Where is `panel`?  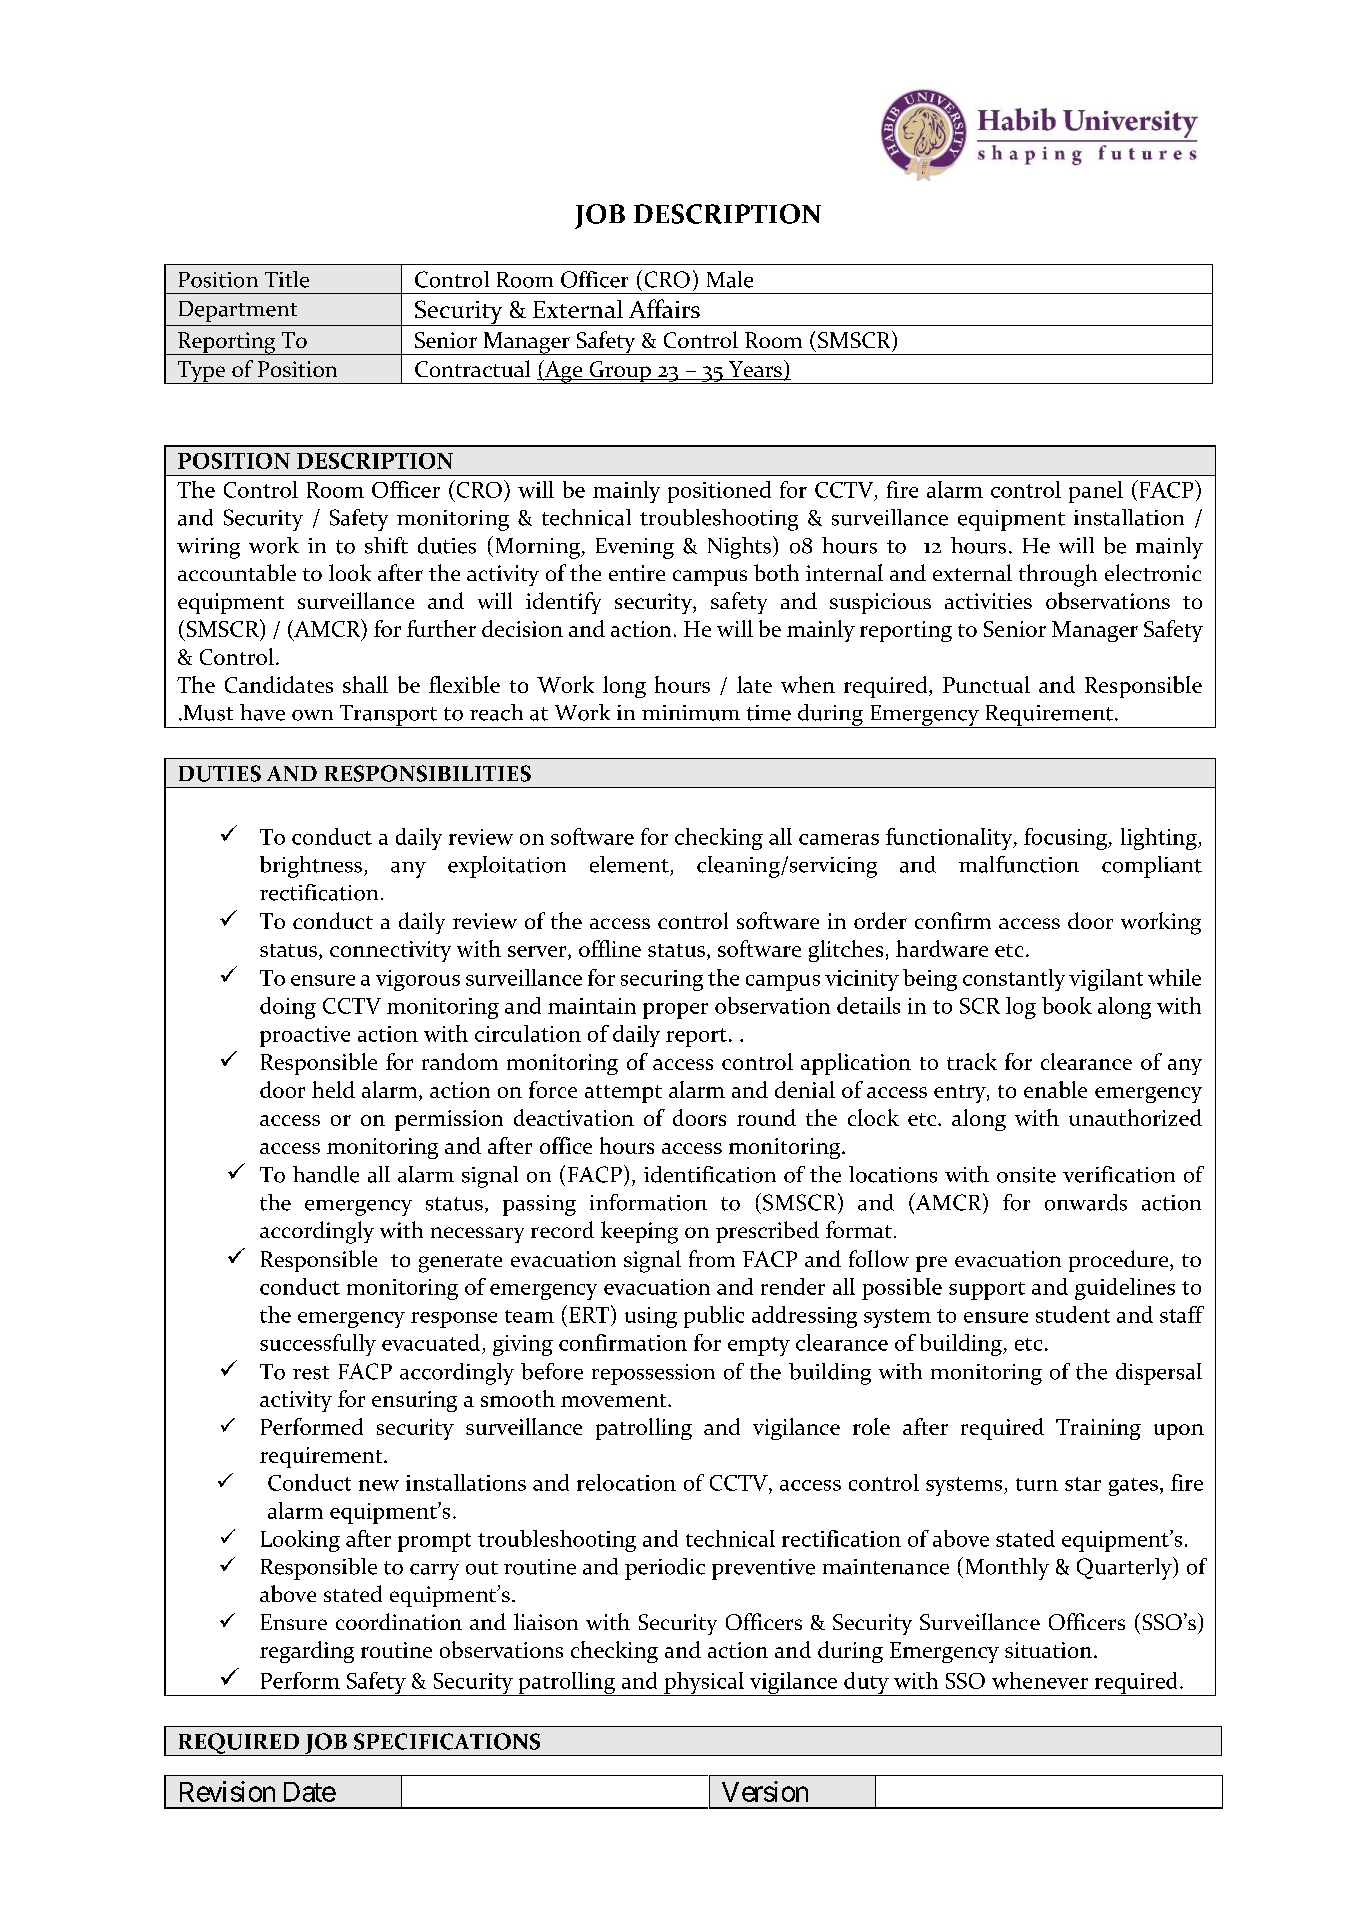 panel is located at coordinates (1096, 492).
